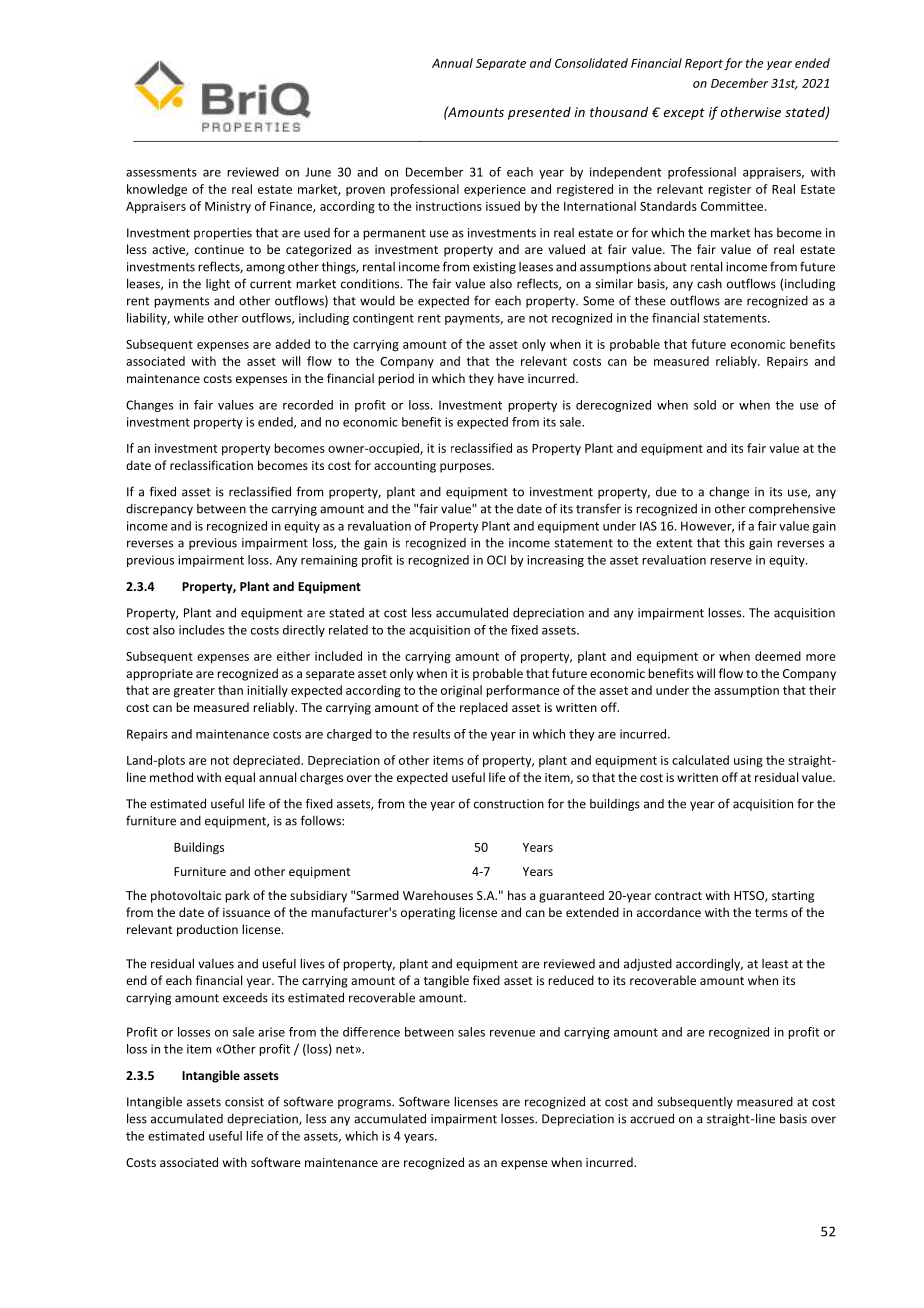  I want to click on revenue, so click(512, 1033).
